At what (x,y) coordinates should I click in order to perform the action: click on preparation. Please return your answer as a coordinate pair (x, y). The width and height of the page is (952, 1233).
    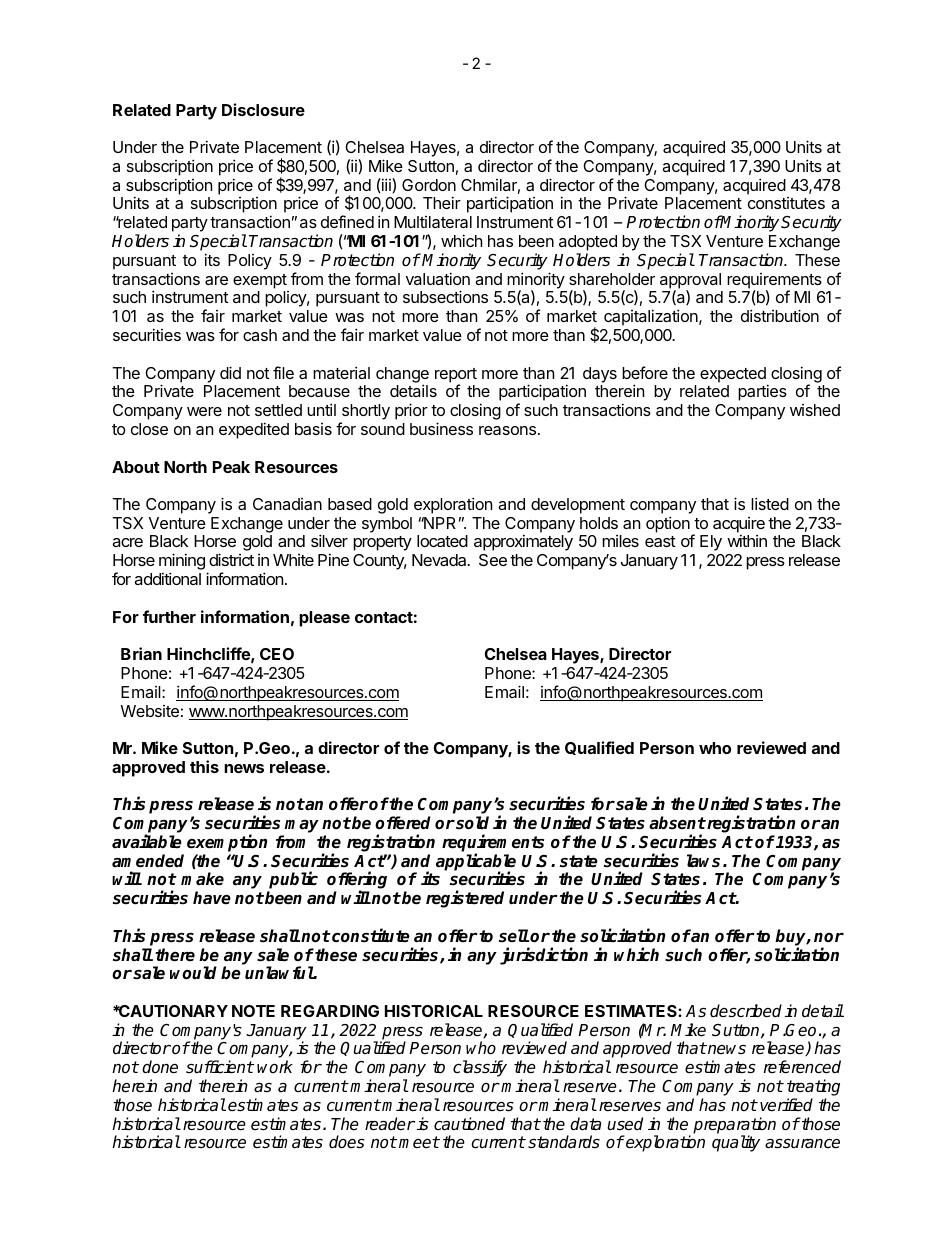
    Looking at the image, I should click on (734, 1126).
